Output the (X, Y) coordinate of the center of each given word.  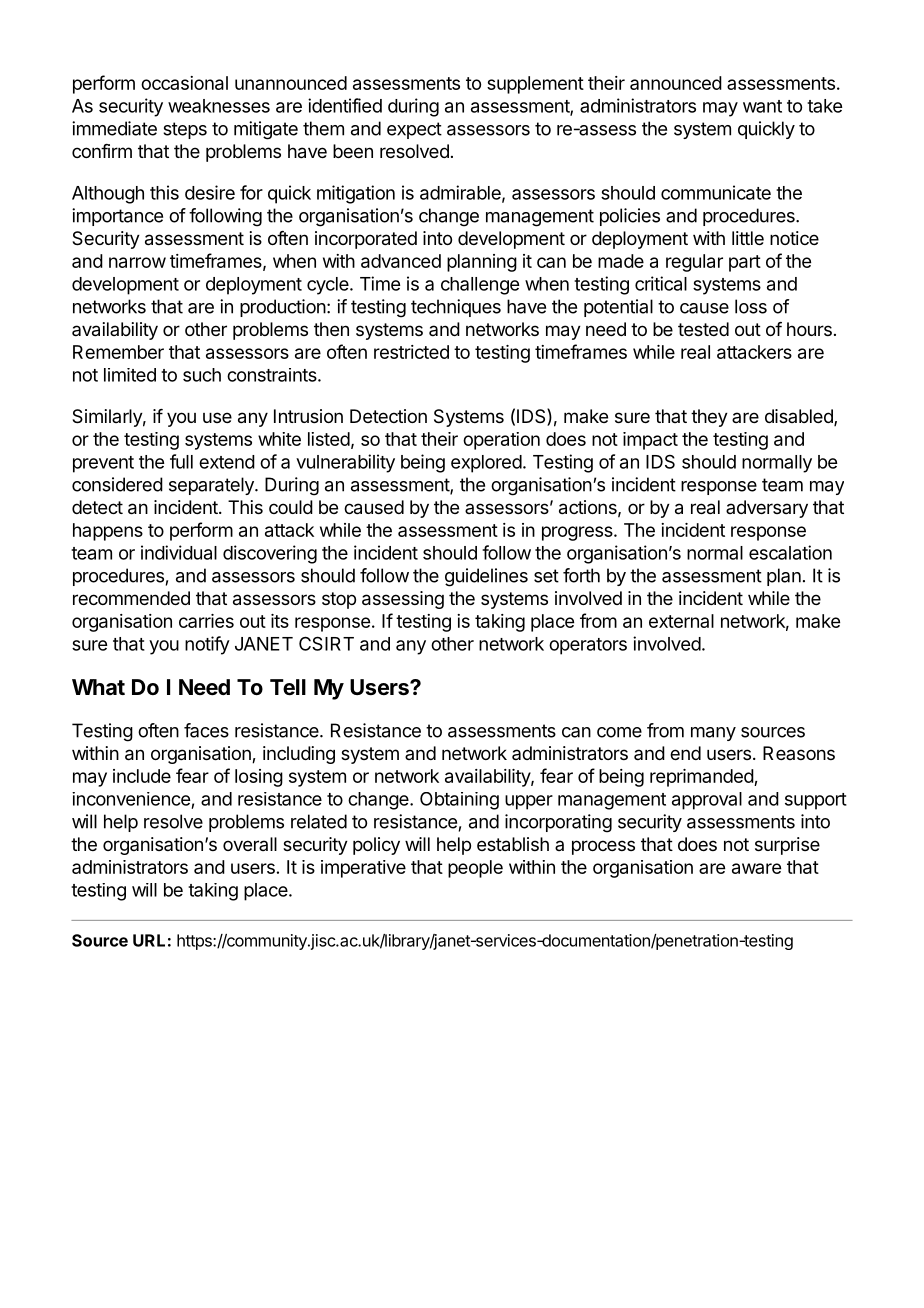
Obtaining (459, 801)
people (475, 869)
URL (149, 940)
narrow (137, 262)
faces (206, 730)
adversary (767, 509)
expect (414, 130)
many (713, 734)
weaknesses (219, 106)
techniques (456, 308)
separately (212, 486)
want (762, 106)
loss (751, 306)
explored (486, 464)
